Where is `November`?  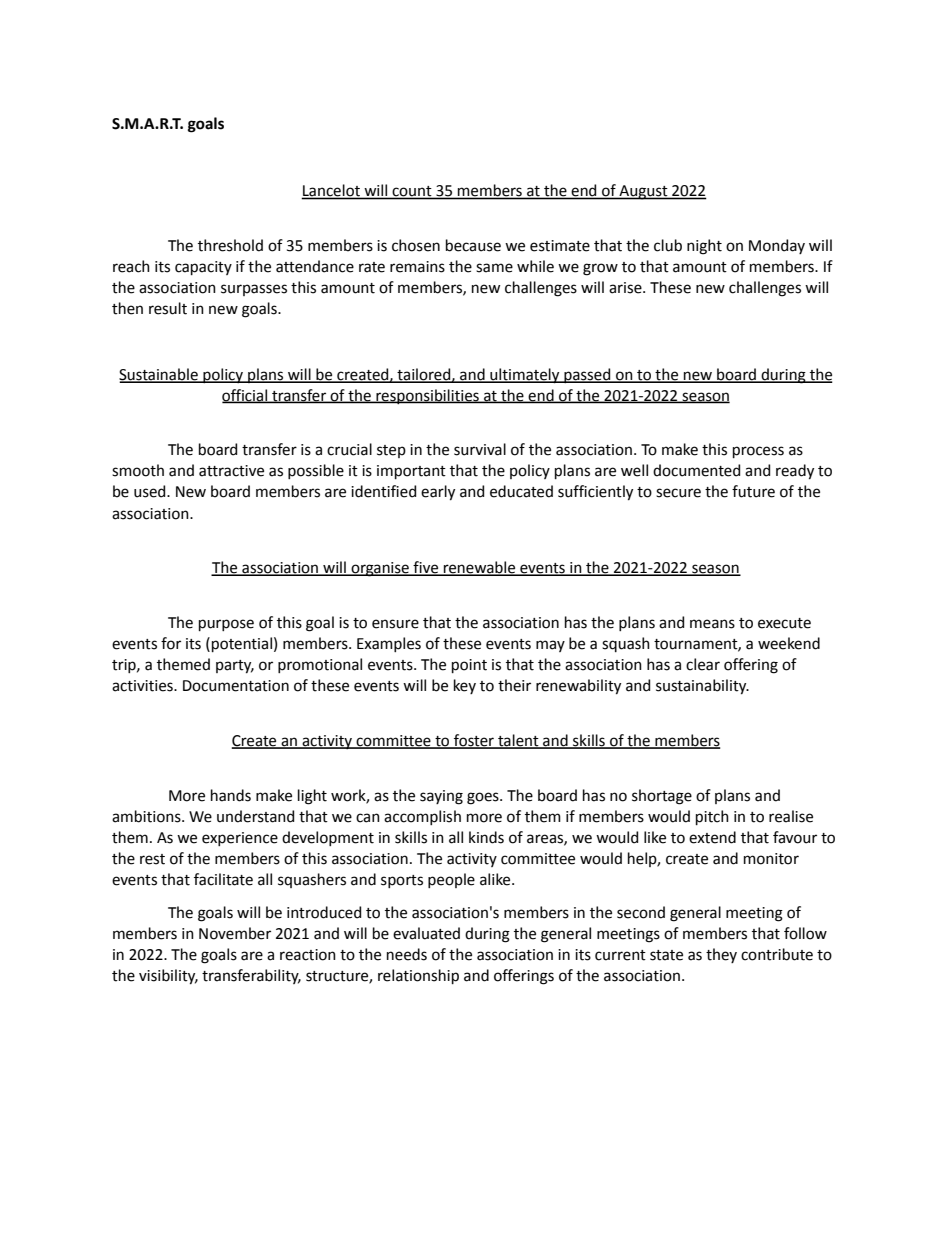
November is located at coordinates (235, 933).
